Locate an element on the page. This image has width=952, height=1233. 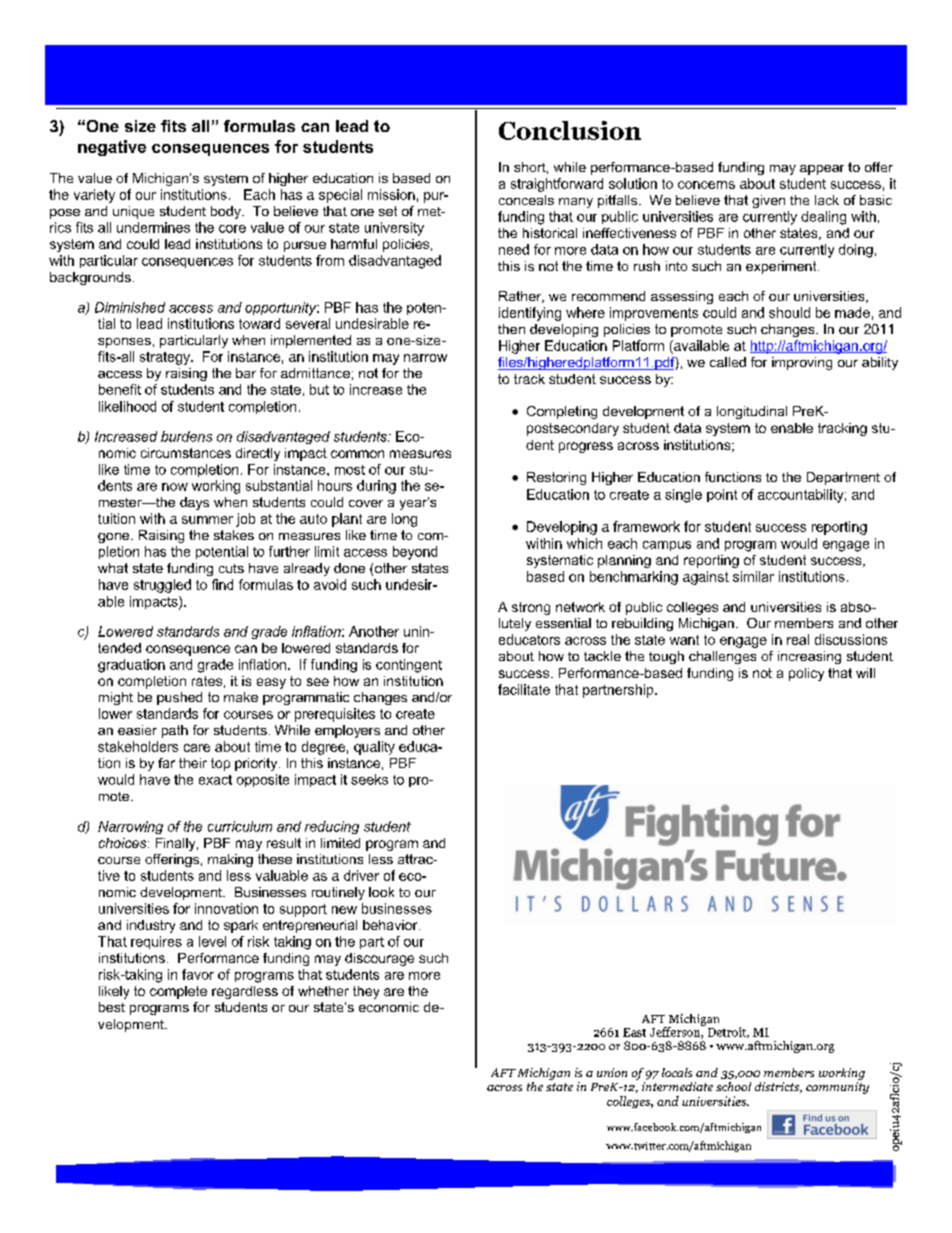
real is located at coordinates (798, 639).
